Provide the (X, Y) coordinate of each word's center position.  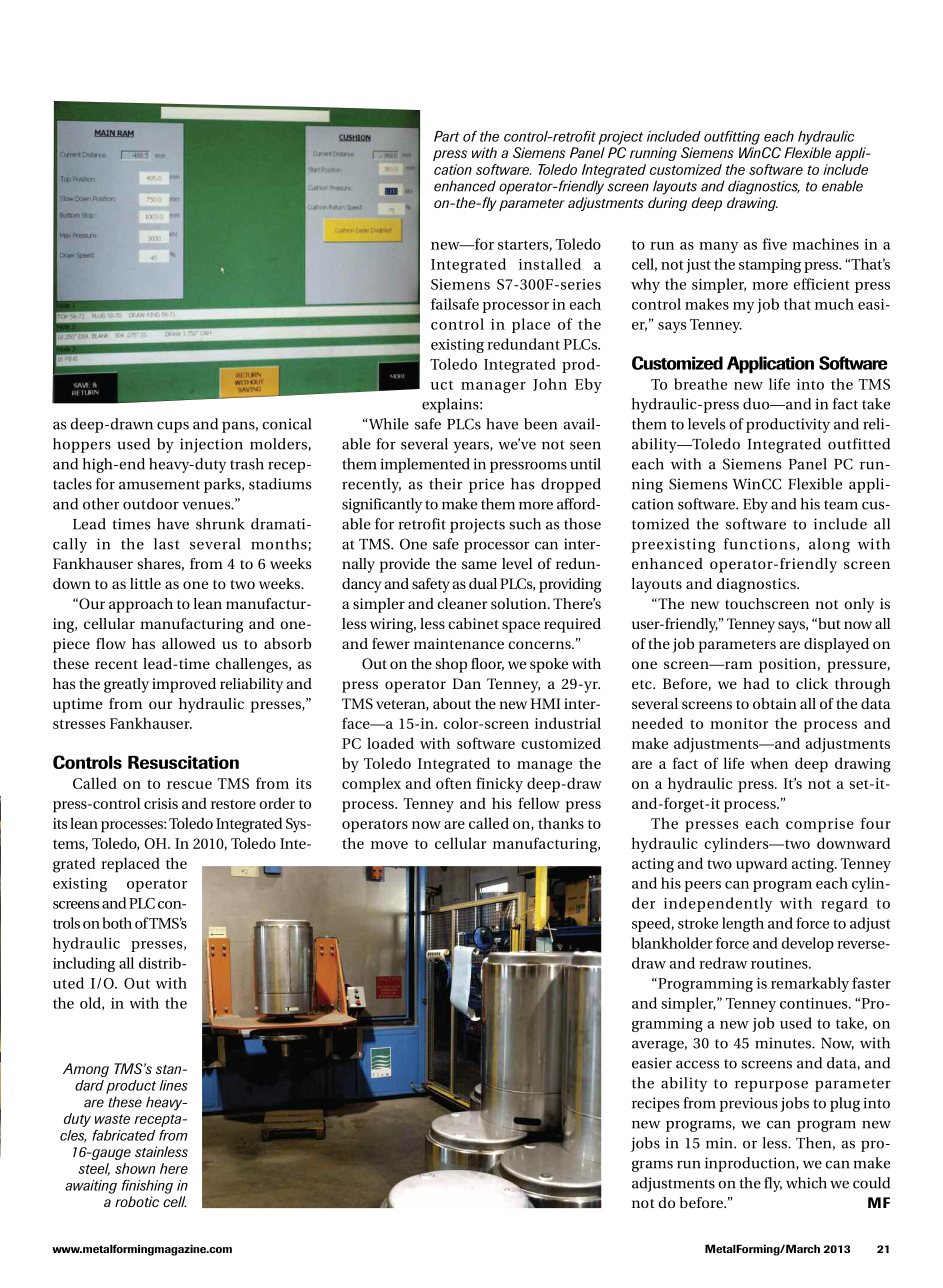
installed (550, 264)
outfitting (732, 138)
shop (451, 665)
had (756, 683)
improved (184, 685)
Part (447, 136)
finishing (147, 1187)
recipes (655, 1104)
